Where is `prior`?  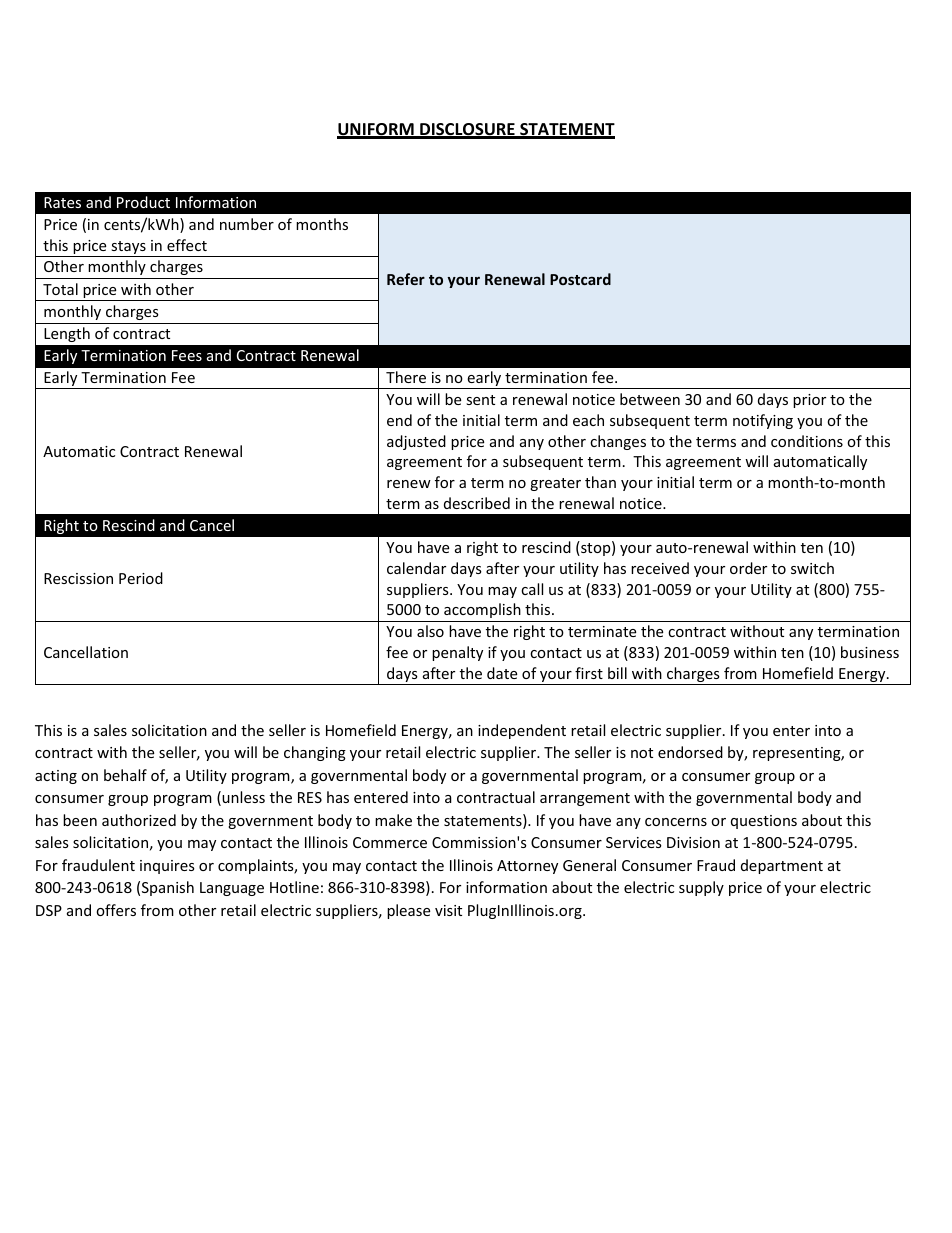 prior is located at coordinates (809, 401).
